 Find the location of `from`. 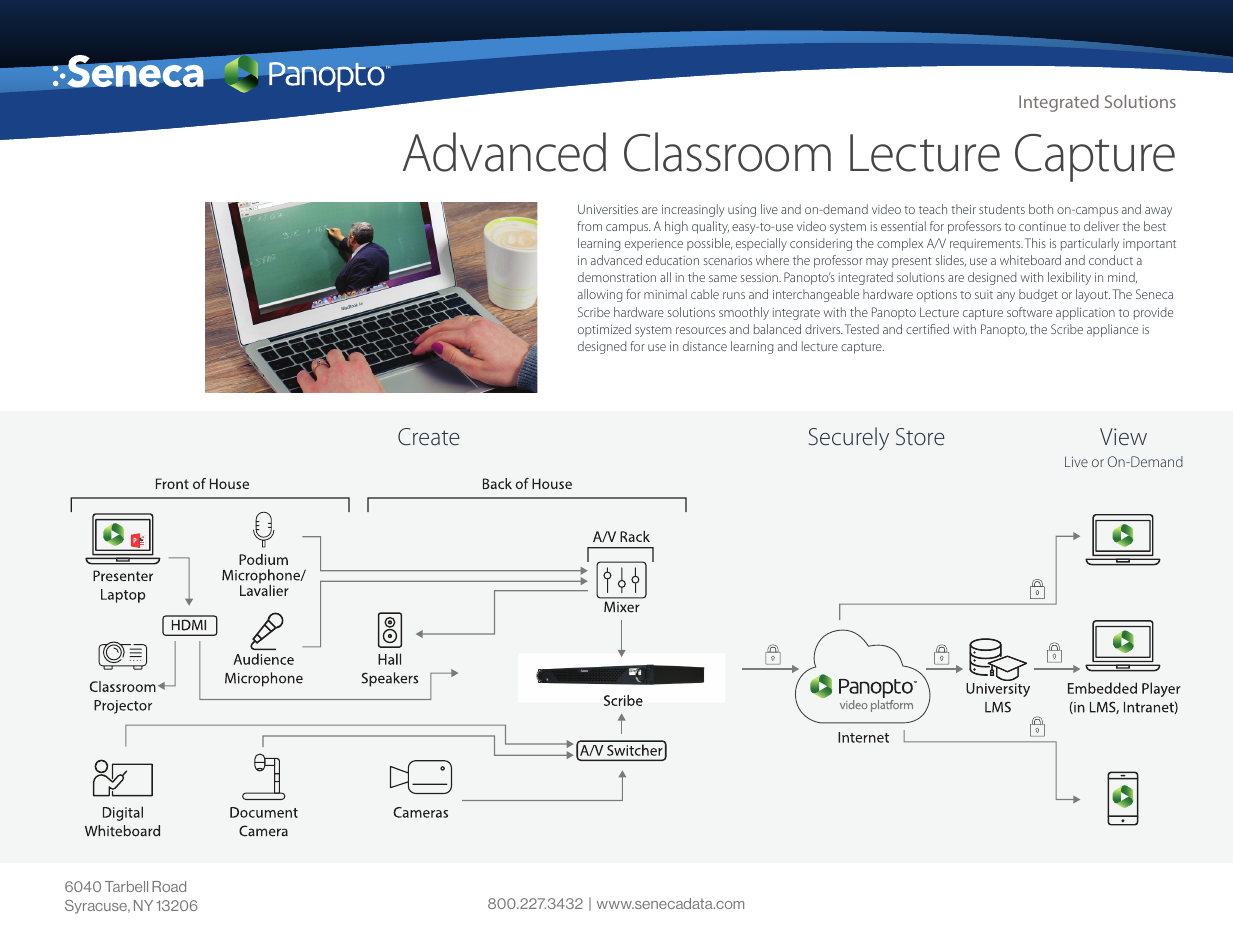

from is located at coordinates (589, 226).
